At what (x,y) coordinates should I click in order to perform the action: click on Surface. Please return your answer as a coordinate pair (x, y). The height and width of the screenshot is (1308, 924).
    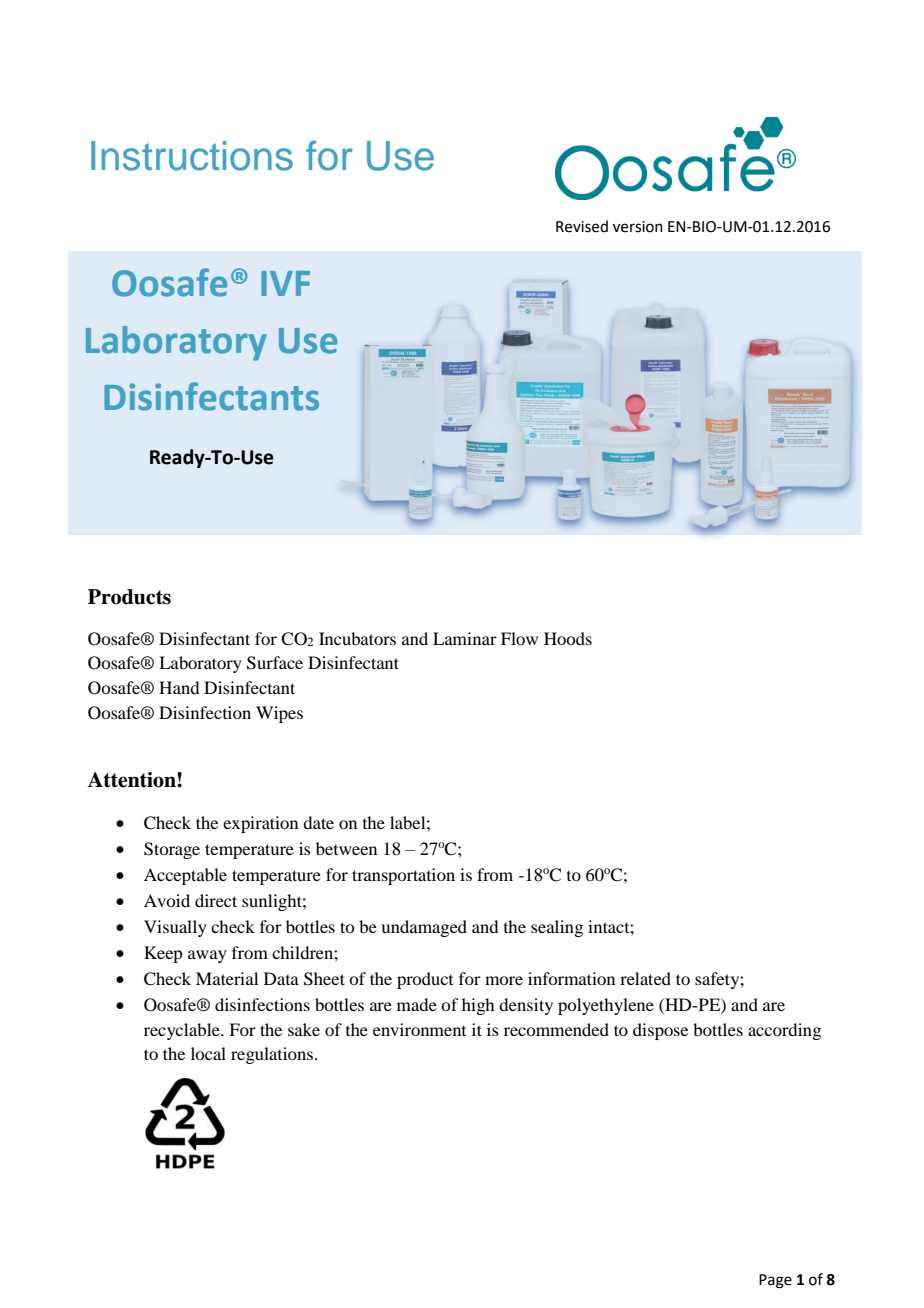
    Looking at the image, I should click on (275, 663).
